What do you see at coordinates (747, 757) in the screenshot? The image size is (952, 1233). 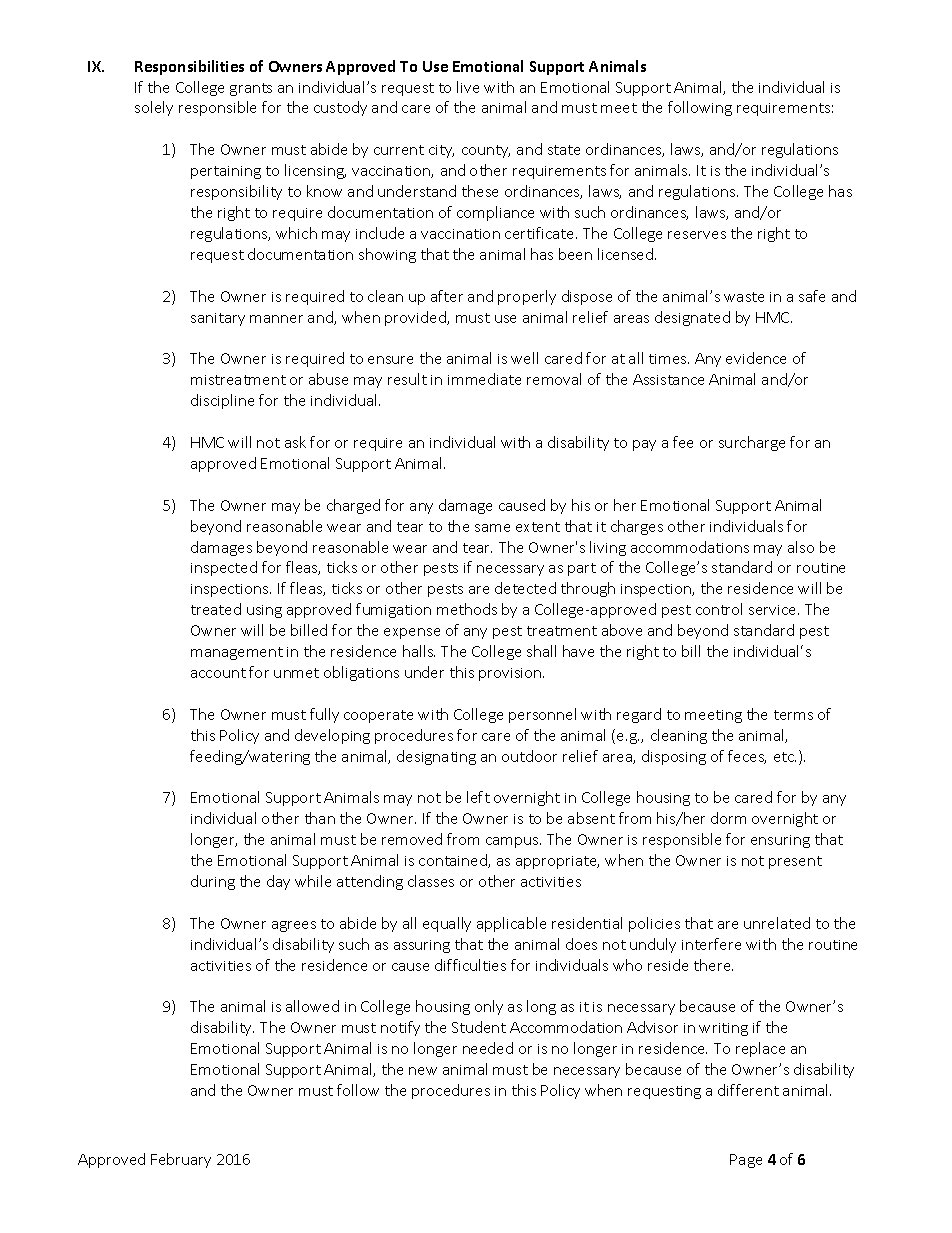 I see `feces` at bounding box center [747, 757].
